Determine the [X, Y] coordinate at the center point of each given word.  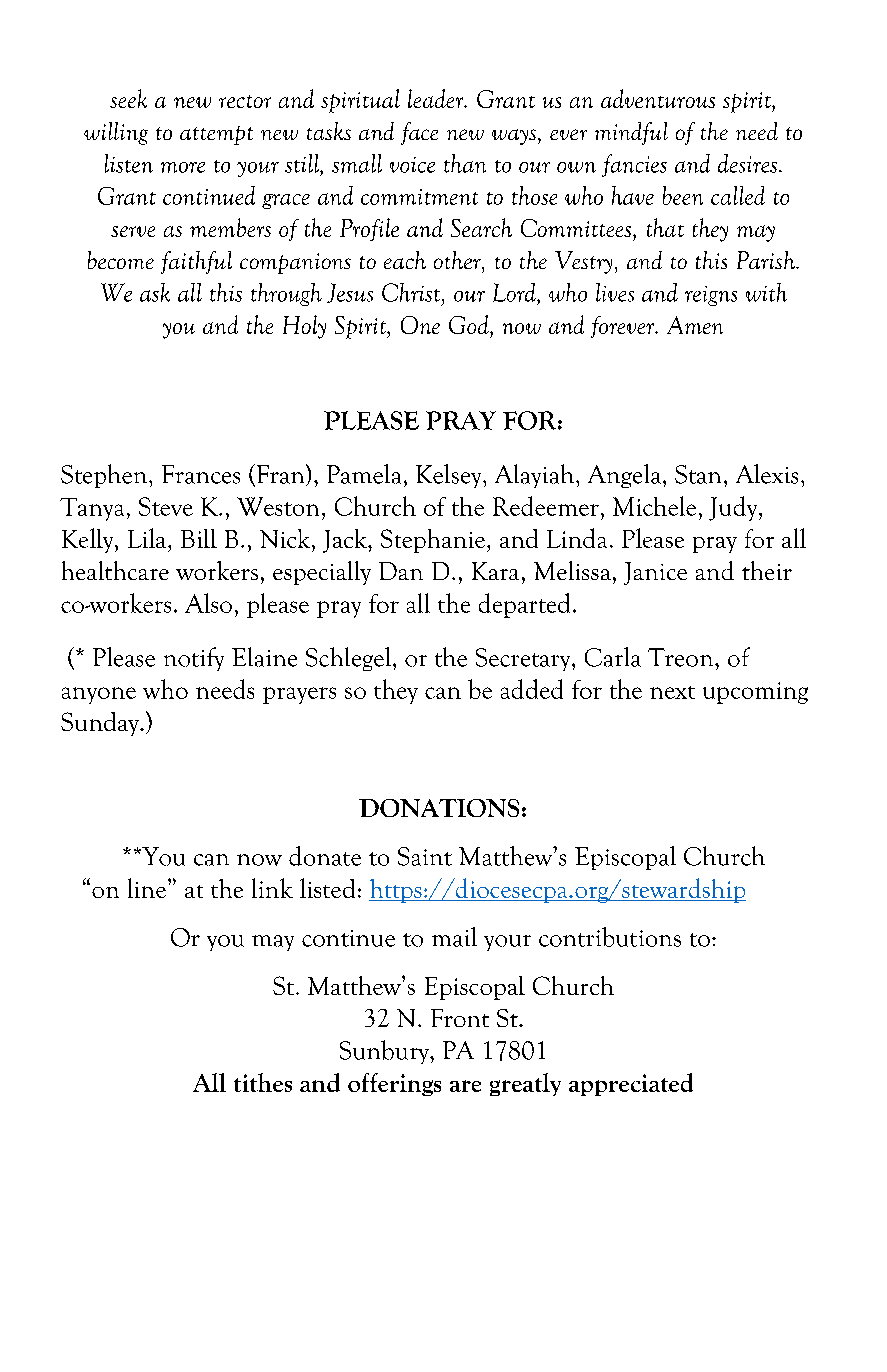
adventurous [658, 98]
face [419, 133]
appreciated [631, 1084]
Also [208, 603]
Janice [655, 573]
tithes [263, 1082]
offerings [394, 1084]
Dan [401, 571]
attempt [216, 135]
